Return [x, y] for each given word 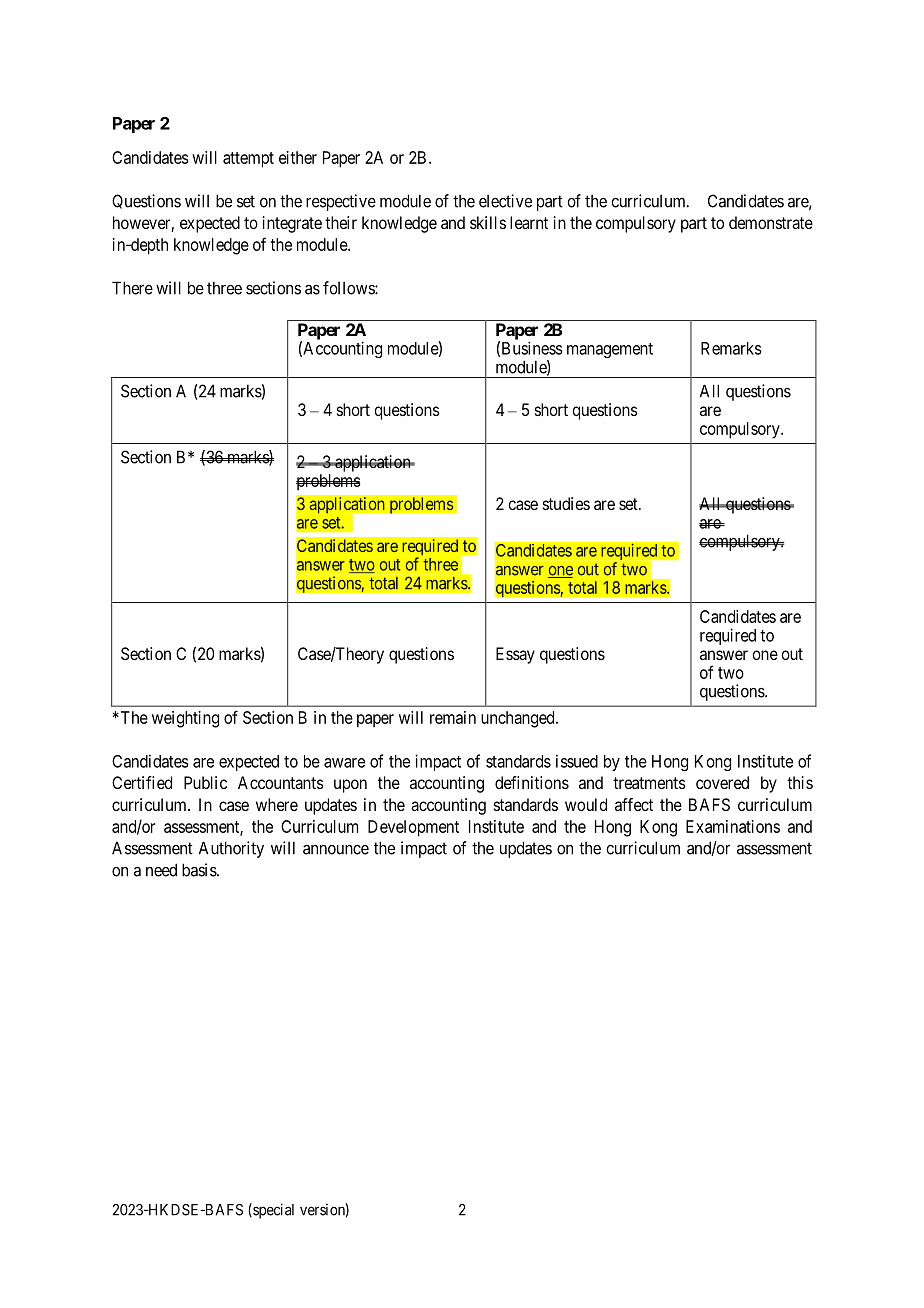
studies [566, 503]
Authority [231, 849]
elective [505, 201]
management [610, 350]
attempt [248, 160]
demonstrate [771, 222]
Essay [515, 655]
